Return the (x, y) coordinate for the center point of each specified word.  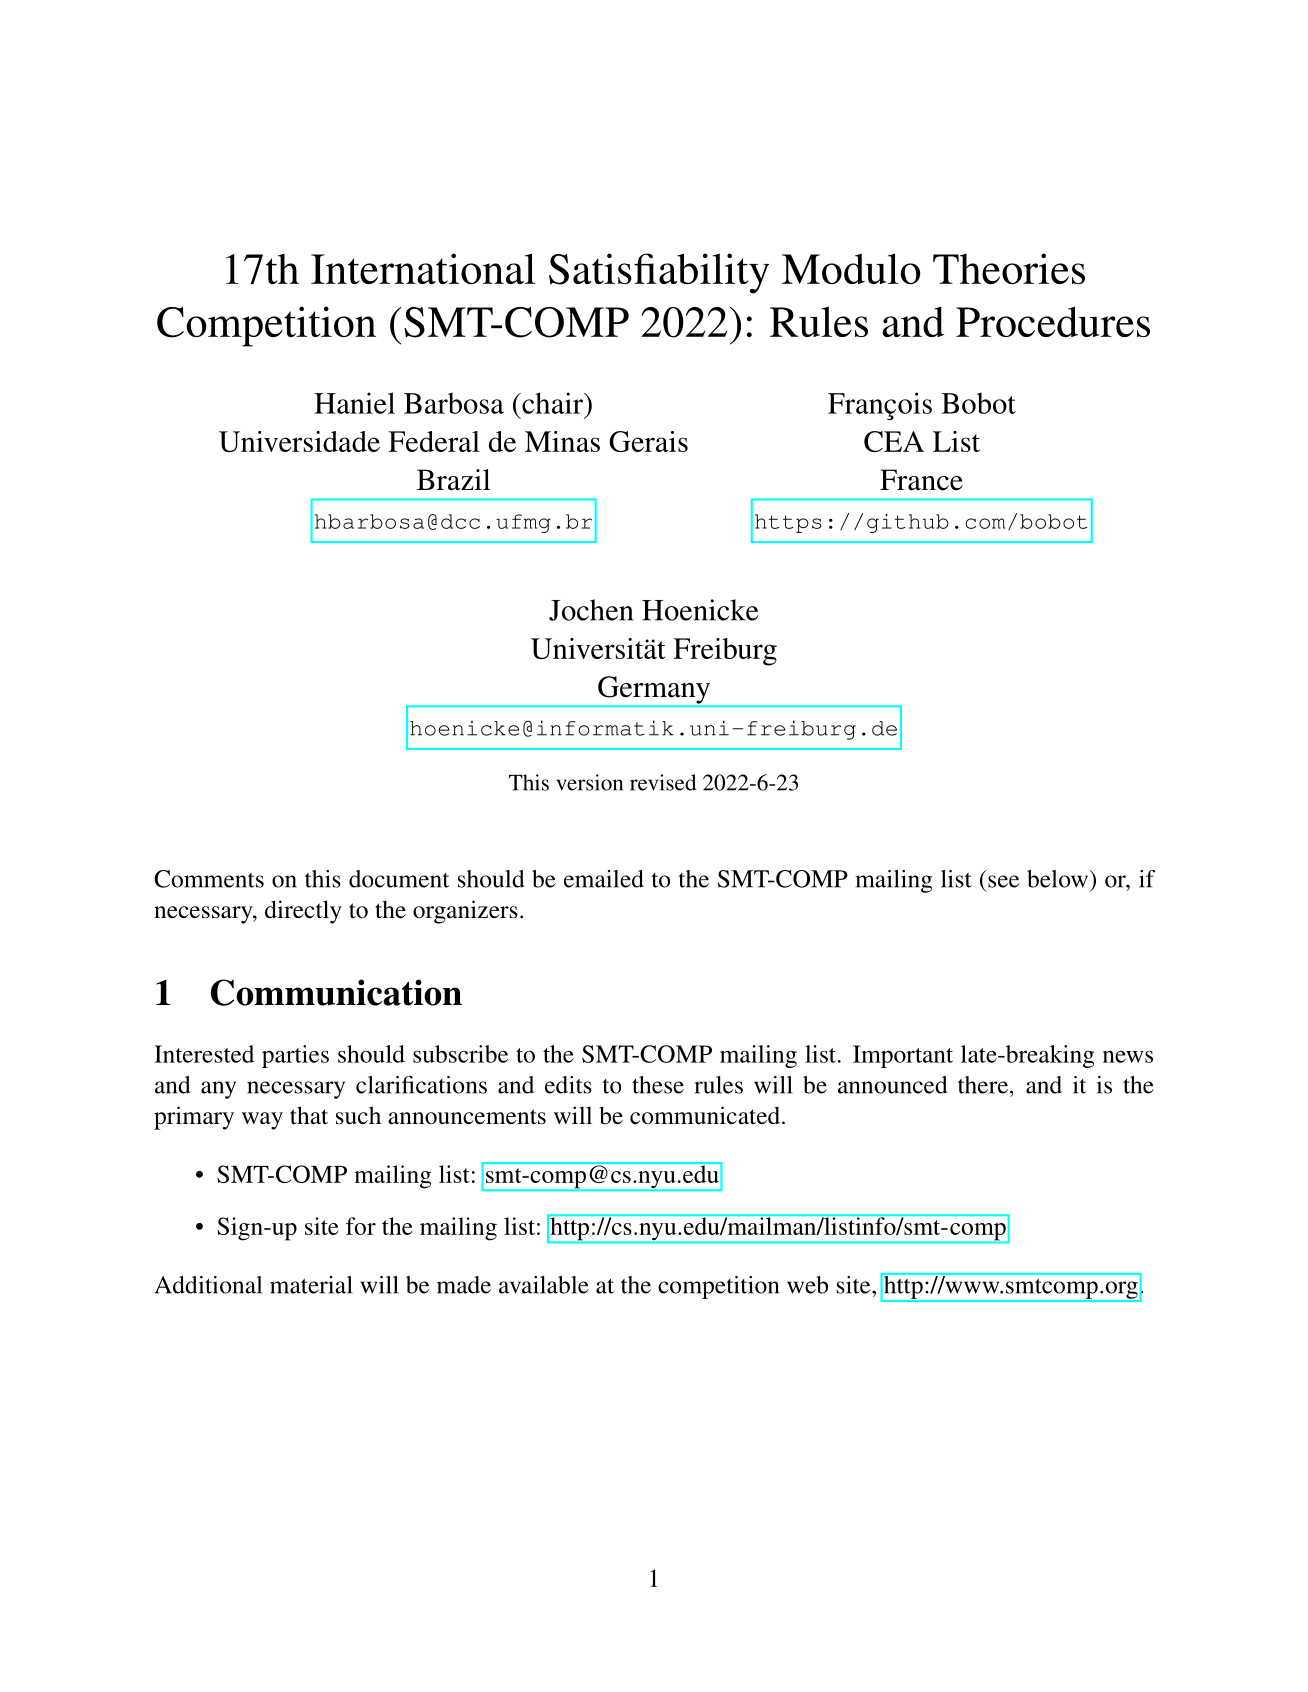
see (1003, 881)
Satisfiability (659, 273)
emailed (604, 879)
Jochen (591, 610)
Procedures (1053, 321)
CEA (894, 441)
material (311, 1285)
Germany (654, 690)
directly (303, 912)
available (544, 1285)
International (423, 268)
